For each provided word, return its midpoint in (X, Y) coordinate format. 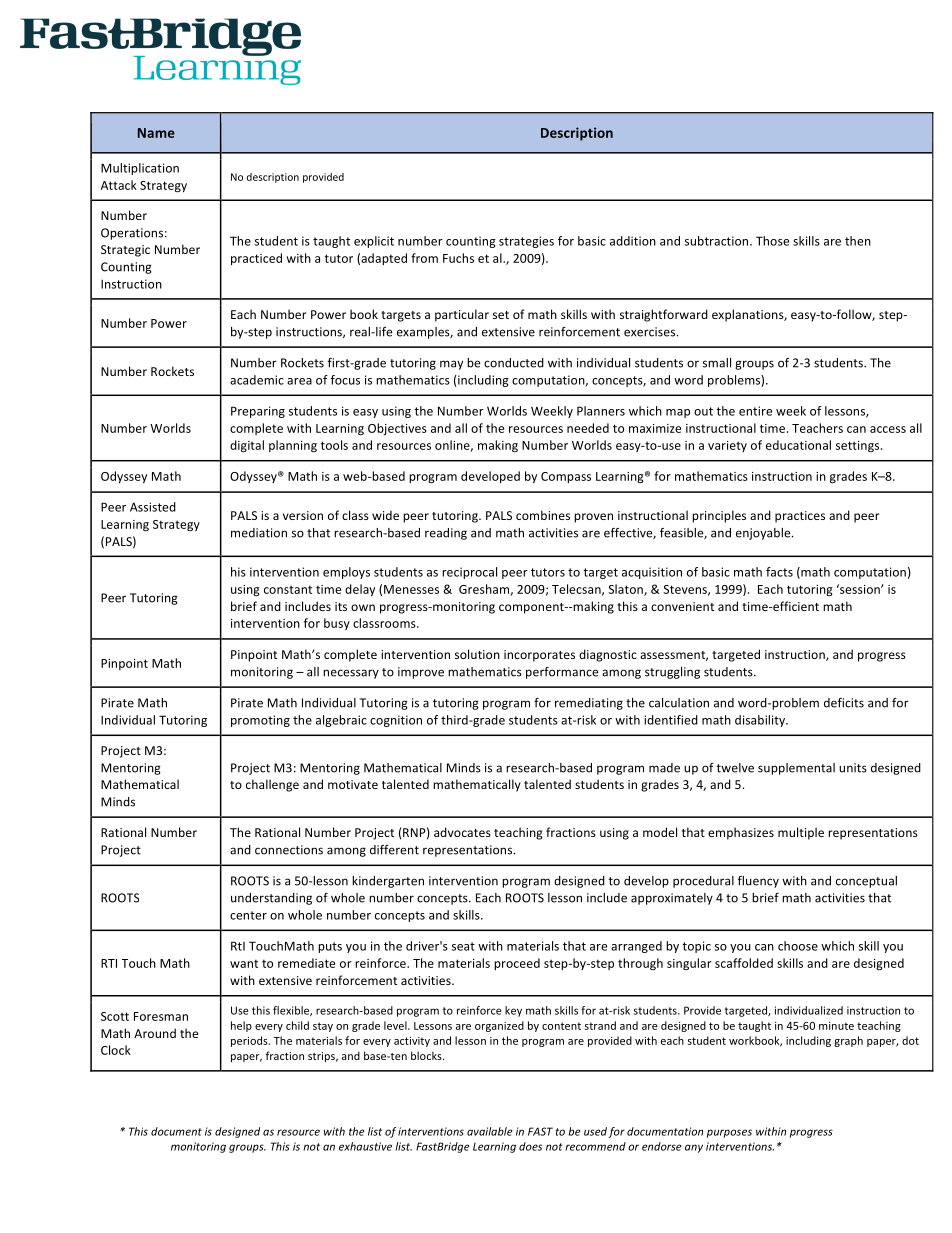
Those (772, 241)
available (489, 1131)
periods (250, 1041)
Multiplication (140, 169)
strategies (526, 242)
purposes (729, 1133)
